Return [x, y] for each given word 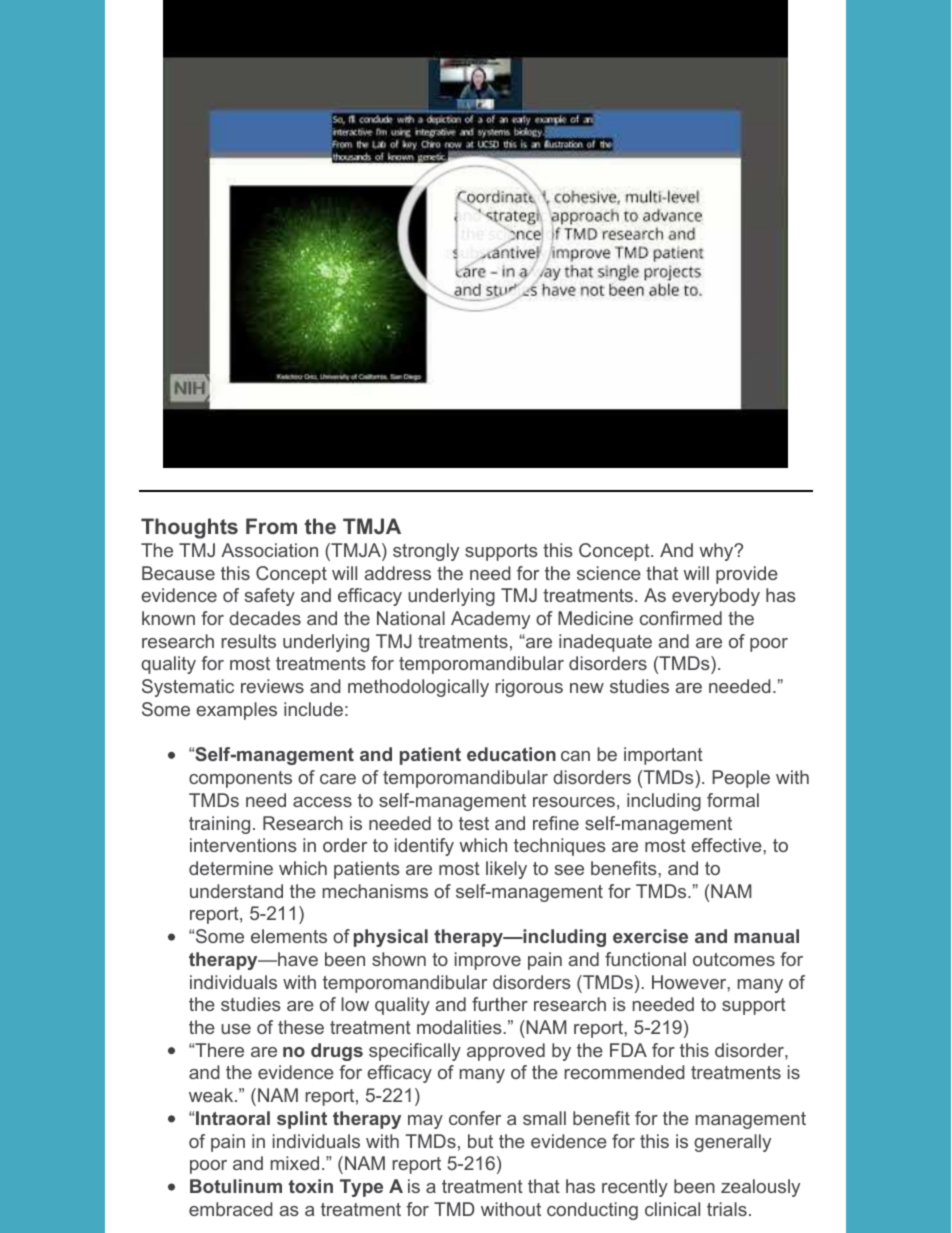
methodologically [418, 688]
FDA [628, 1050]
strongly [426, 552]
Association [269, 550]
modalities [460, 1027]
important [663, 756]
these [301, 1027]
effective [727, 845]
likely [506, 870]
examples [236, 711]
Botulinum [236, 1186]
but [480, 1141]
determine [231, 868]
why [717, 552]
